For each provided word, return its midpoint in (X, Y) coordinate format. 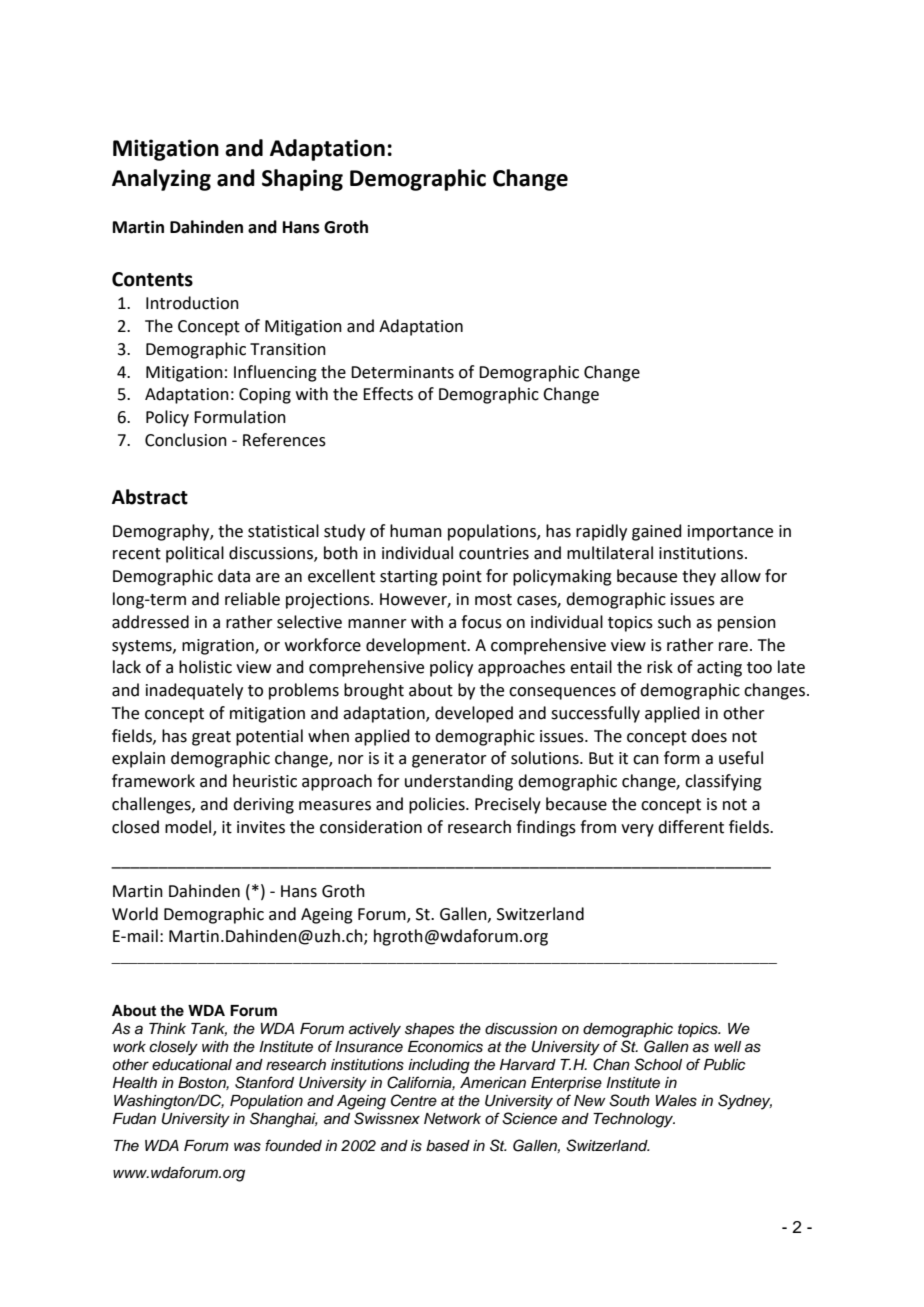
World (135, 914)
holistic (205, 667)
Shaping (302, 180)
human (416, 531)
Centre (414, 1100)
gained (657, 532)
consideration (371, 827)
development (417, 646)
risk (660, 667)
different (691, 827)
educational (192, 1065)
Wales (676, 1101)
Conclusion (186, 440)
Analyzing (161, 180)
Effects (388, 394)
